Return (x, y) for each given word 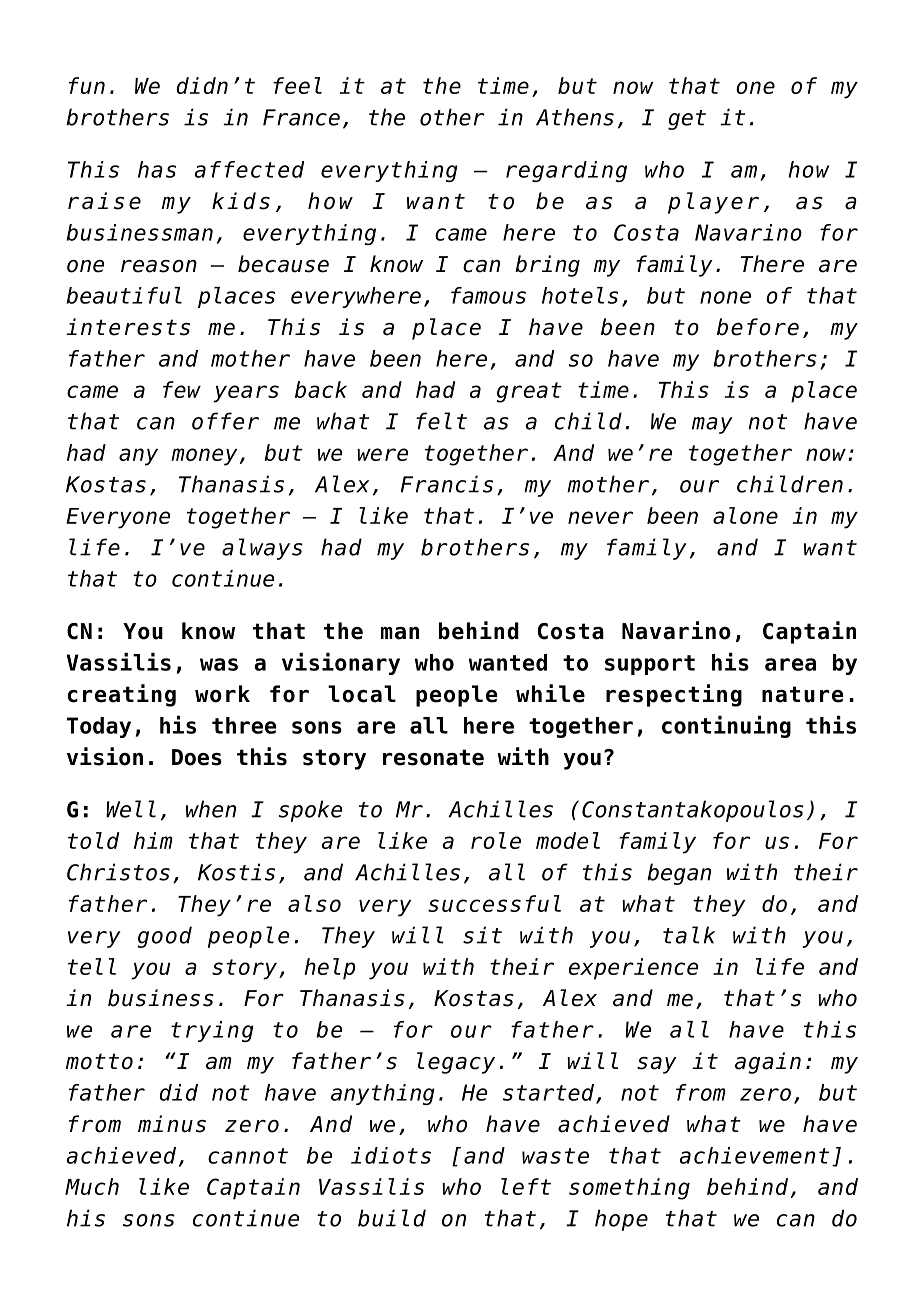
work (222, 694)
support (650, 665)
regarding (566, 171)
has (157, 169)
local (362, 694)
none (725, 297)
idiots (391, 1155)
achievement (754, 1155)
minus (172, 1124)
